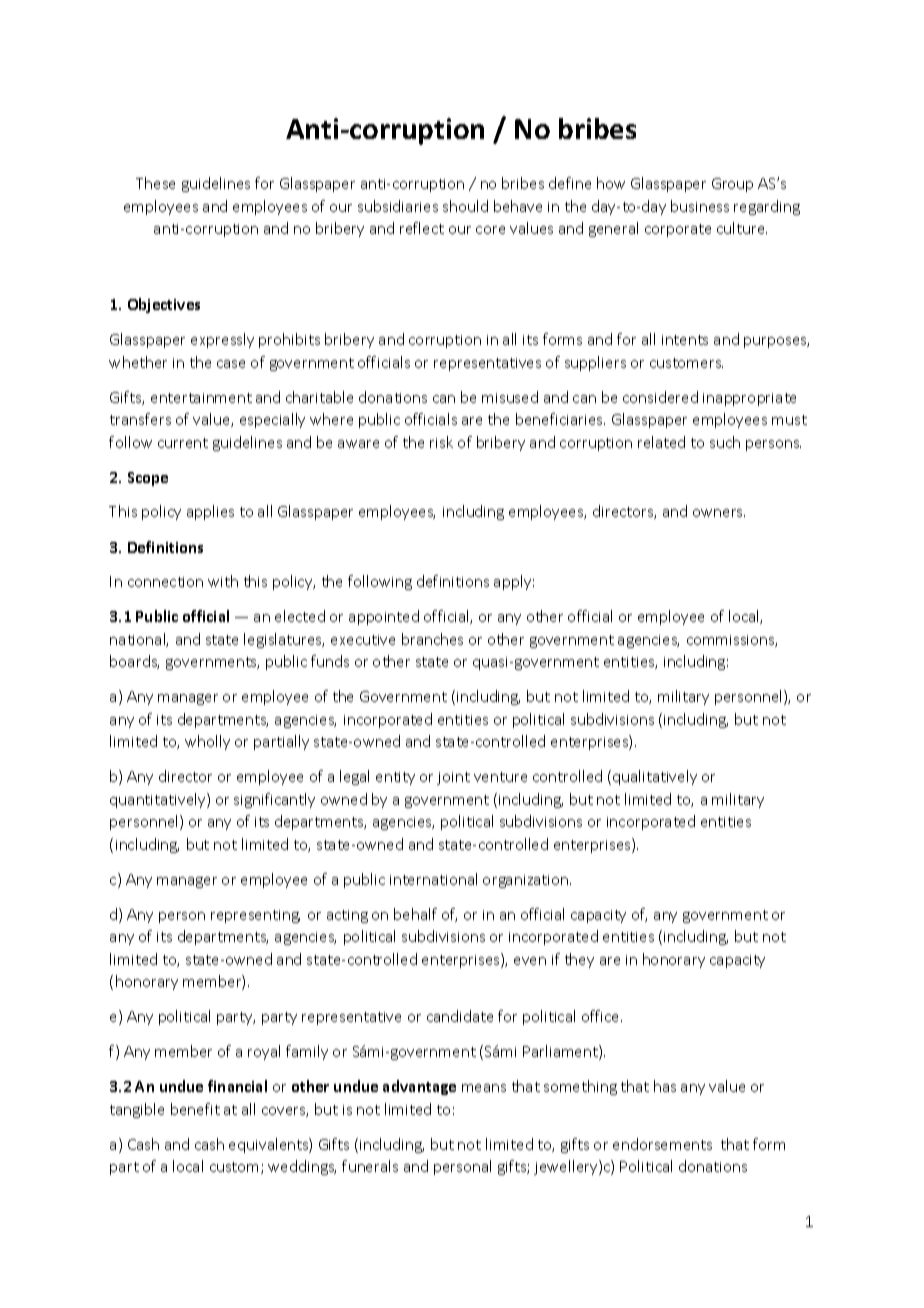  Describe the element at coordinates (134, 662) in the screenshot. I see `boards` at that location.
